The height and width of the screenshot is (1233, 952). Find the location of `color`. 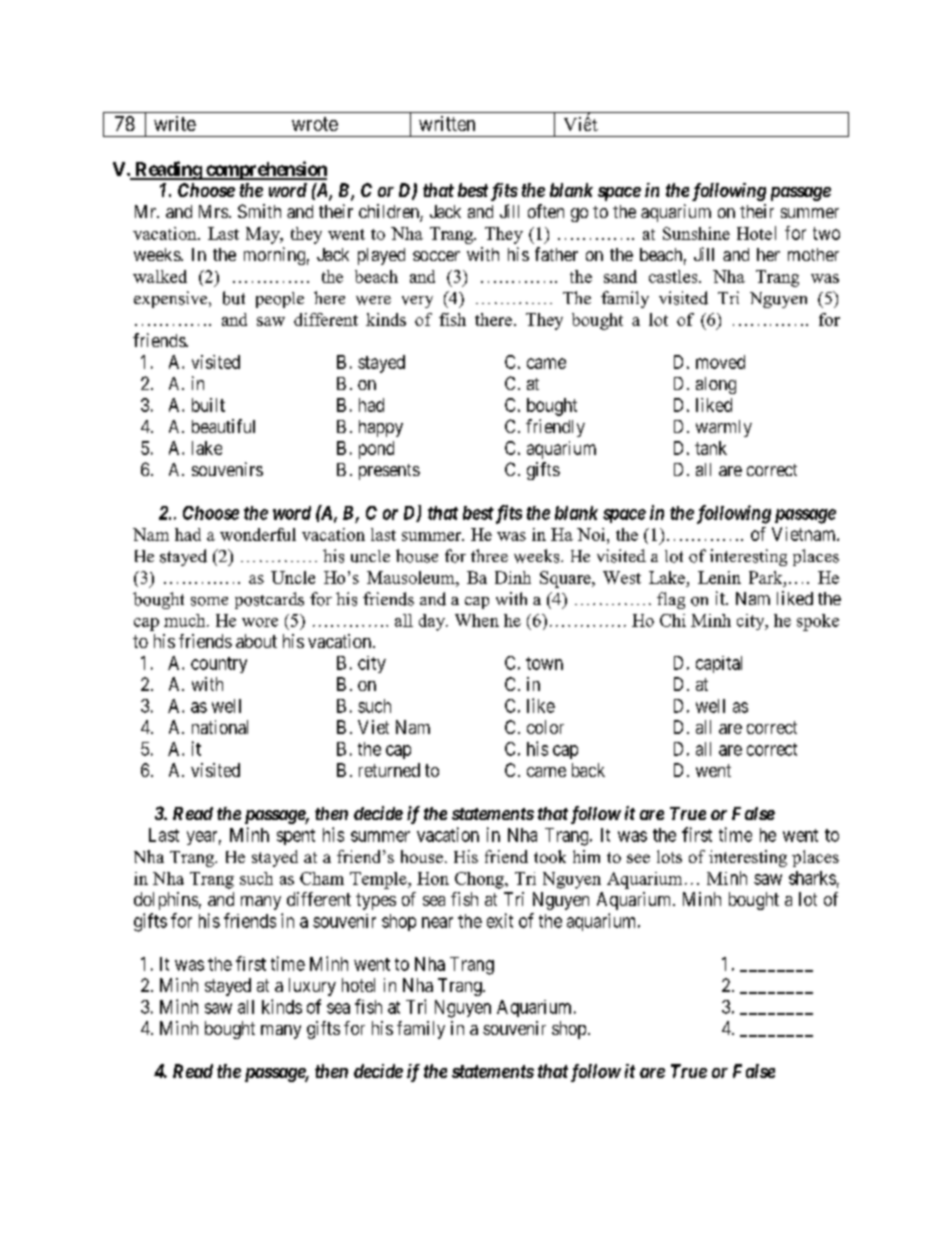

color is located at coordinates (545, 727).
